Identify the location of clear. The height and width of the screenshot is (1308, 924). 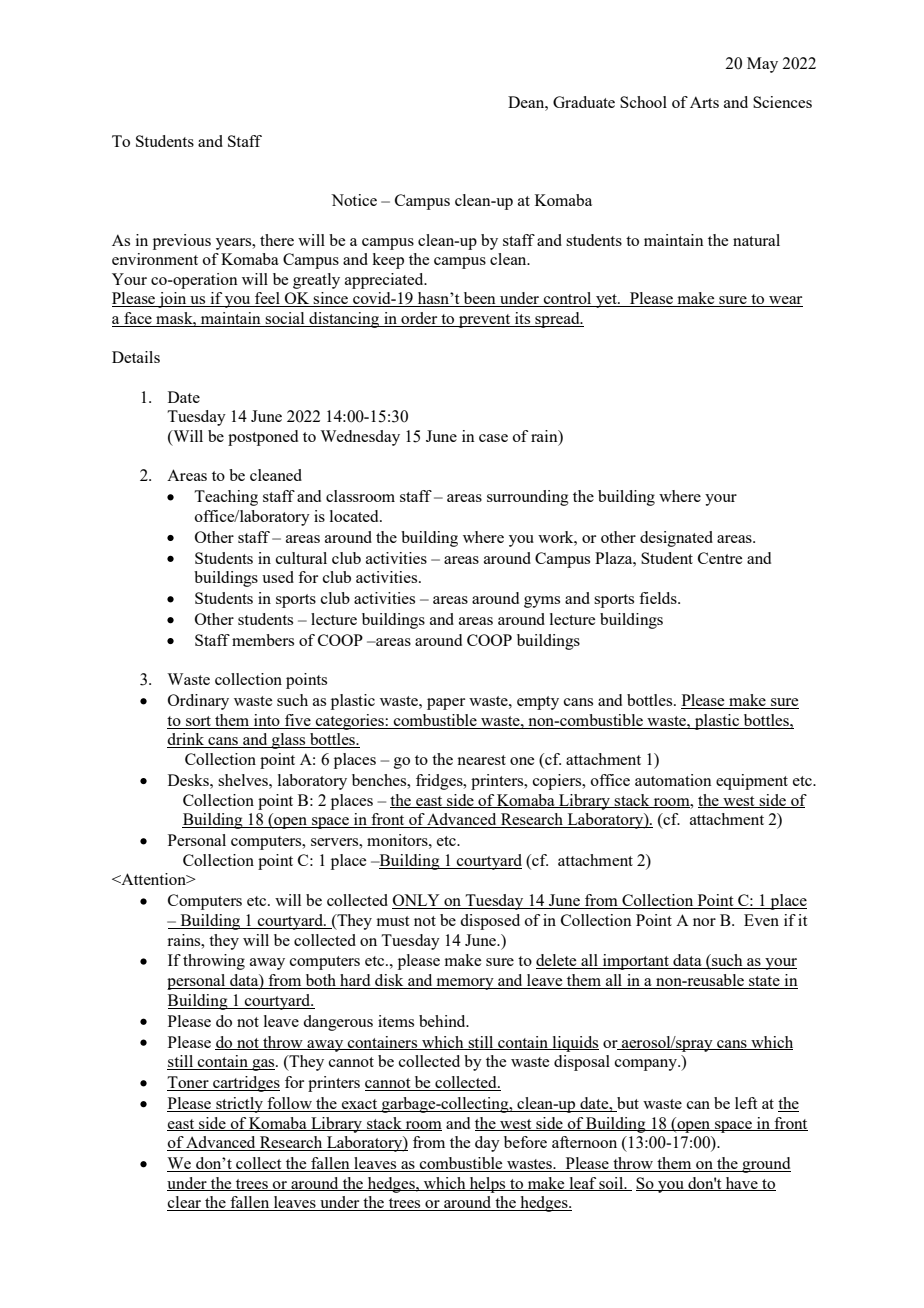
(185, 1203).
